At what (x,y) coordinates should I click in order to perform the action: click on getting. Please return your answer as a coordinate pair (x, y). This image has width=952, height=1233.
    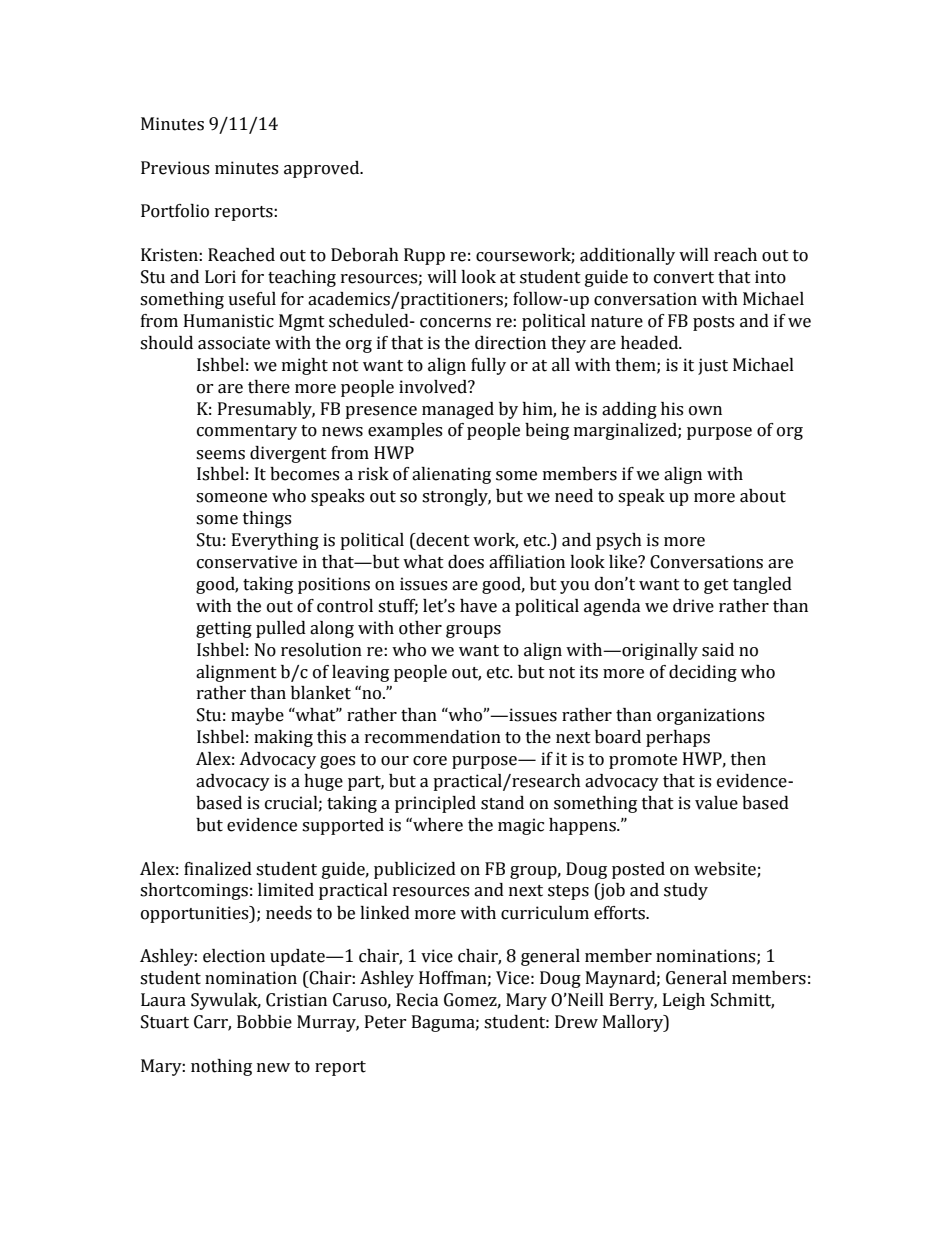
    Looking at the image, I should click on (224, 629).
